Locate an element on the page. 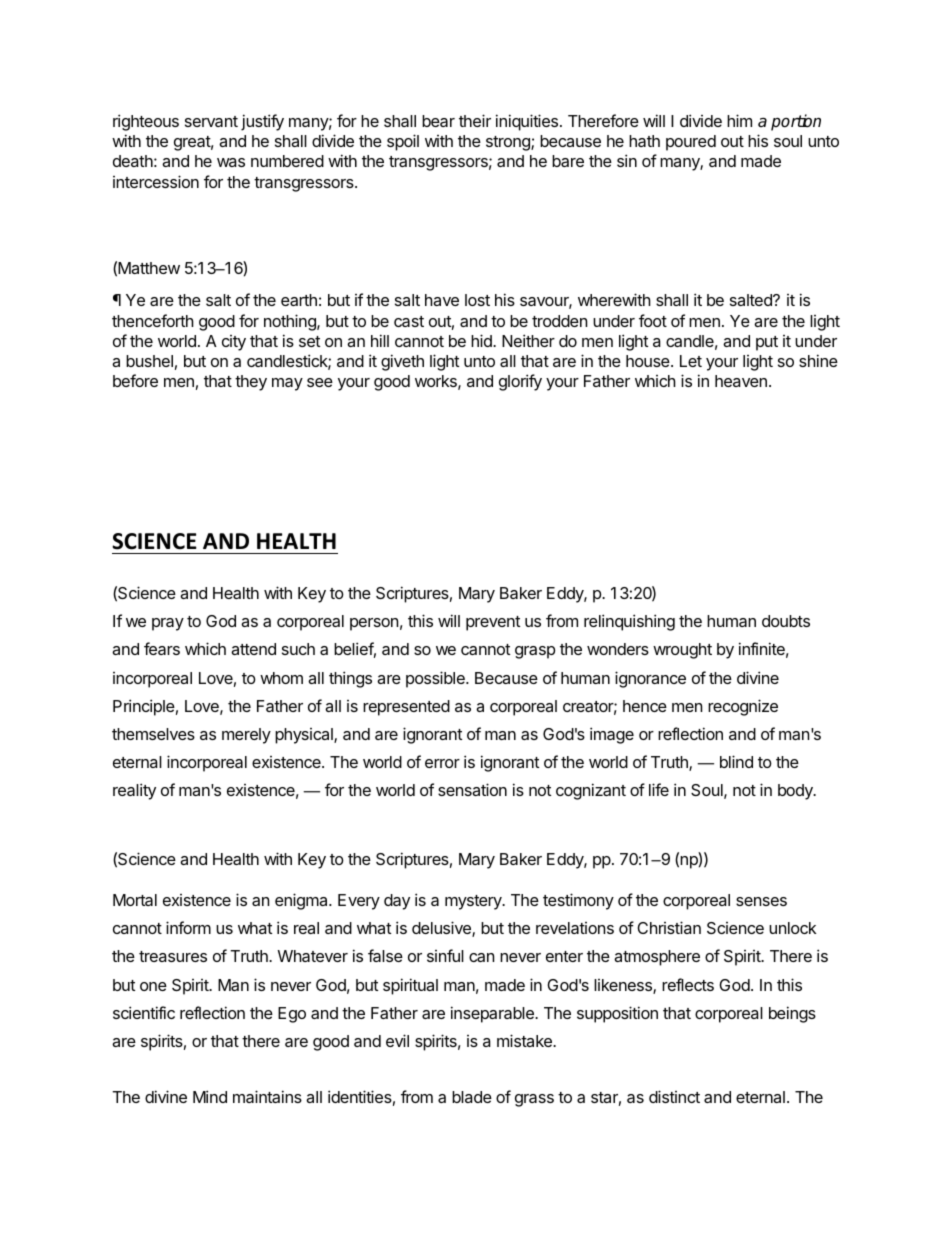 This document has width=952, height=1233. doubts is located at coordinates (786, 621).
